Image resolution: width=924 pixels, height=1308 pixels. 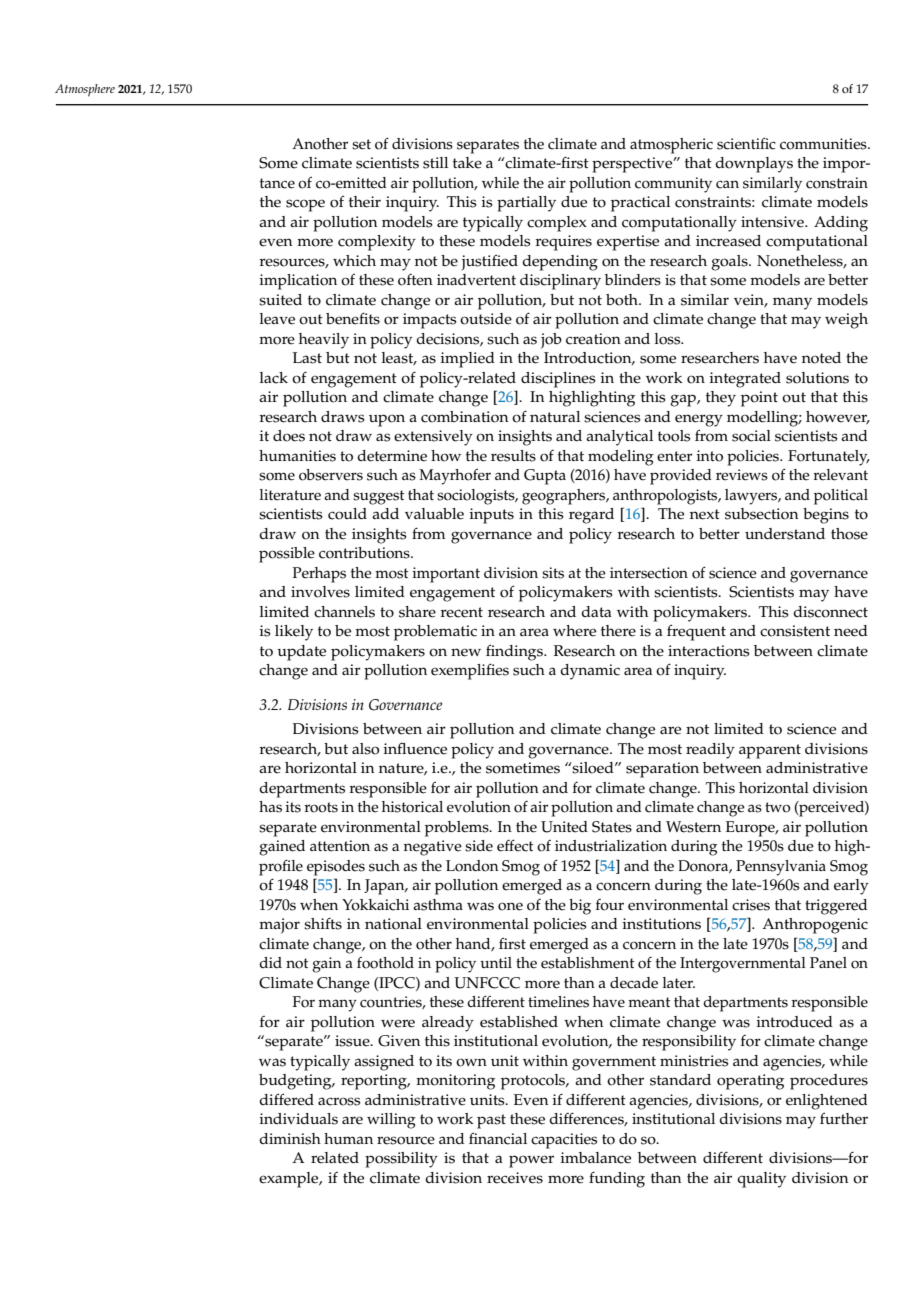 I want to click on leave, so click(x=277, y=319).
